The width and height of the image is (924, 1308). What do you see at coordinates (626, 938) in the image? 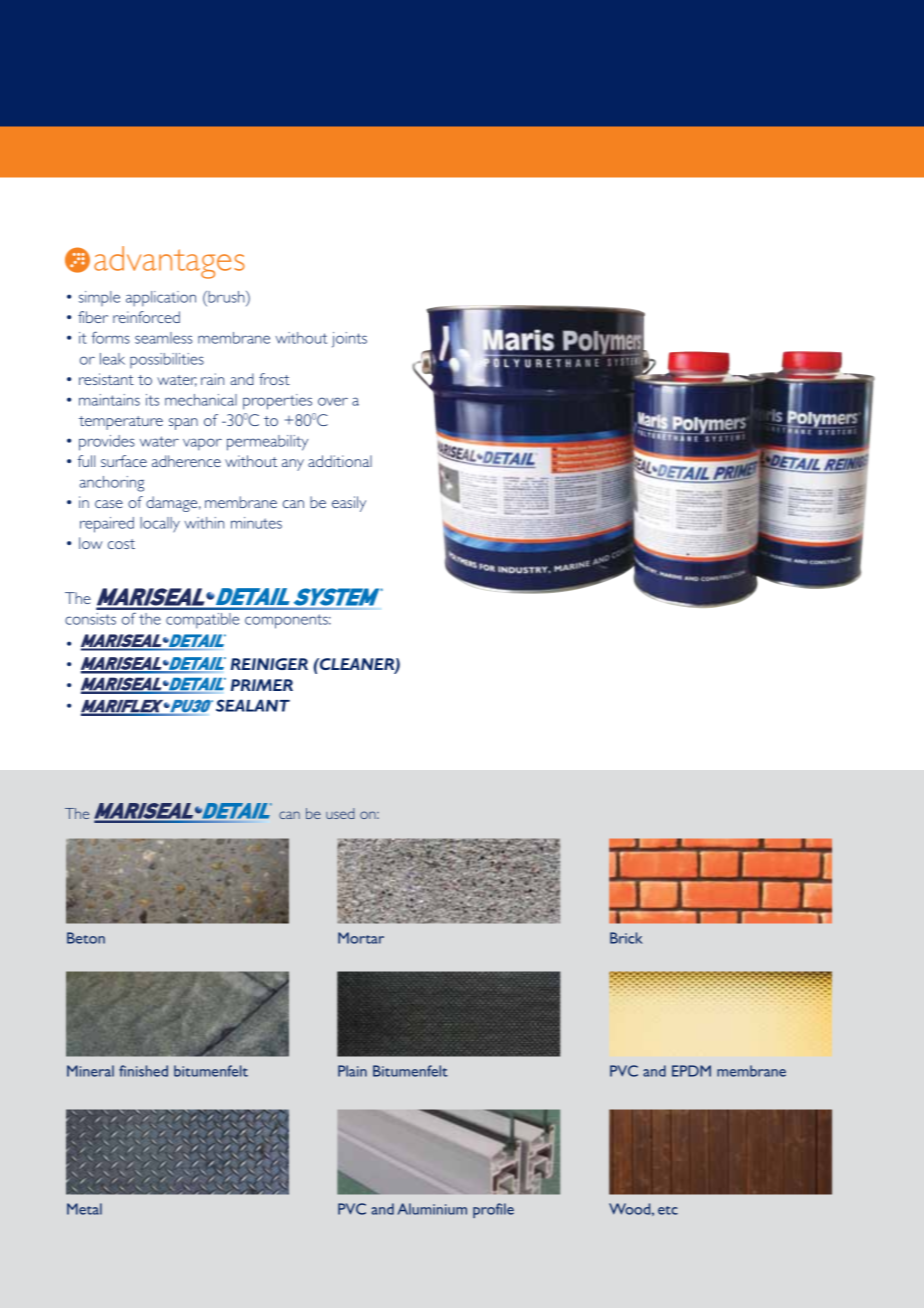
I see `Brick` at bounding box center [626, 938].
